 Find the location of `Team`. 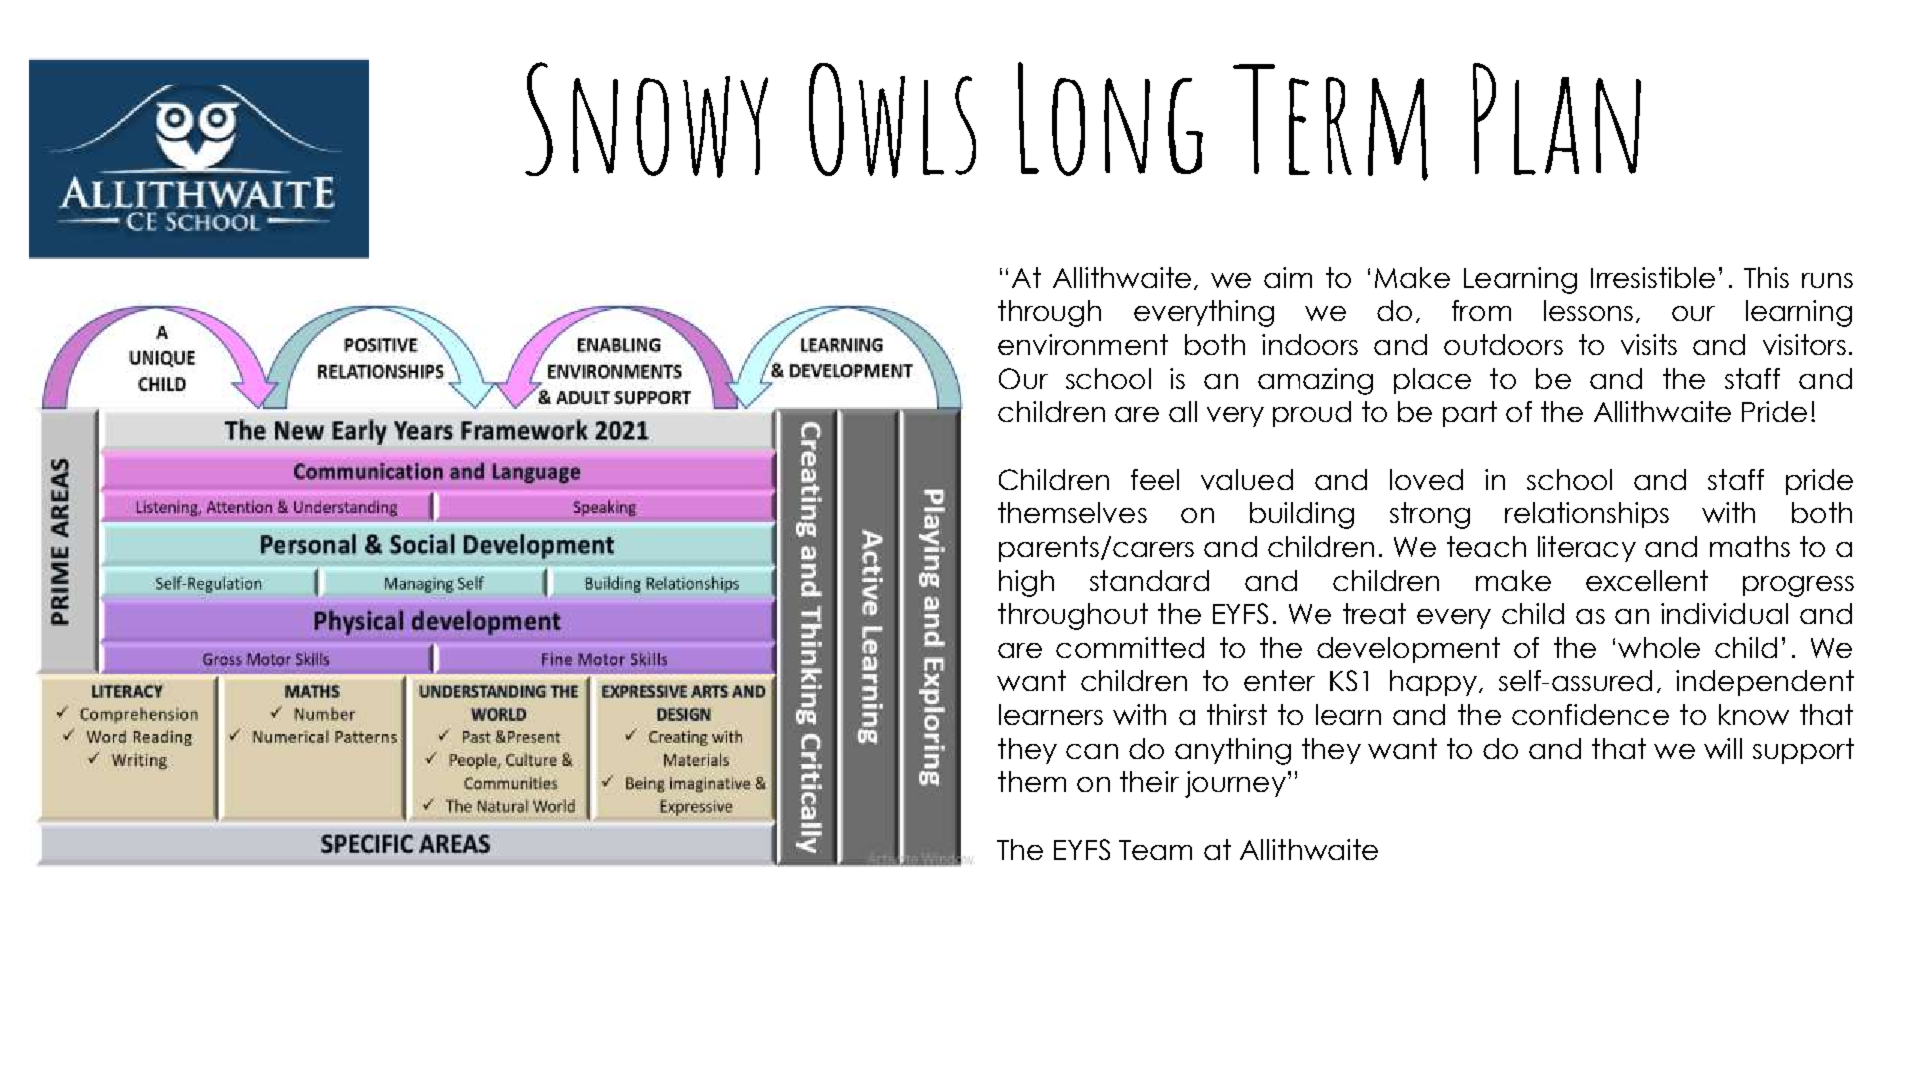

Team is located at coordinates (1155, 850).
